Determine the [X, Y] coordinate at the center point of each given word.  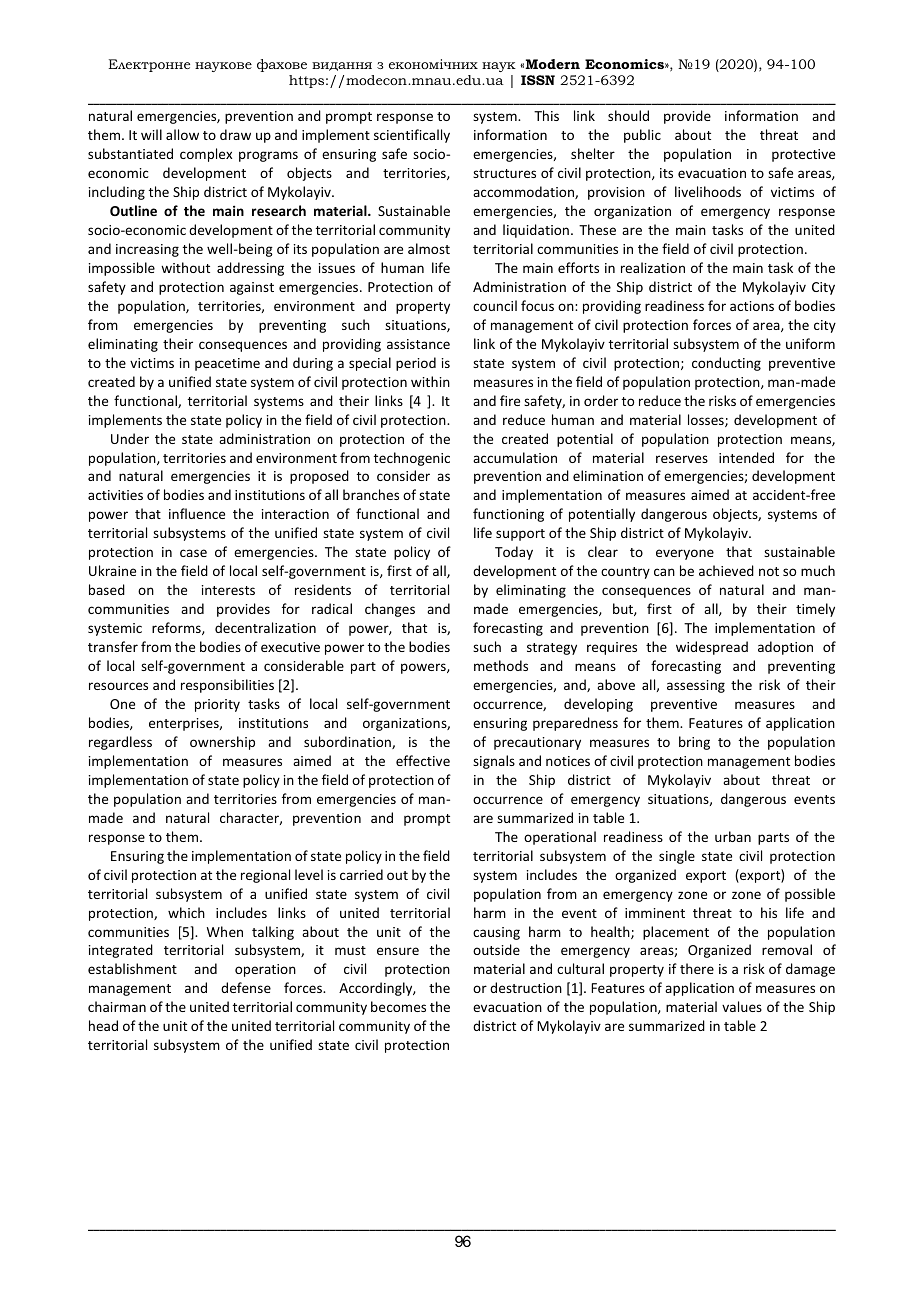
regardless [120, 743]
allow [182, 134]
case [193, 553]
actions [752, 306]
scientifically [412, 136]
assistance [418, 344]
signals [494, 762]
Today [514, 553]
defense [246, 987]
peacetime [227, 364]
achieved [726, 570]
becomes [398, 1006]
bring [694, 743]
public [642, 136]
